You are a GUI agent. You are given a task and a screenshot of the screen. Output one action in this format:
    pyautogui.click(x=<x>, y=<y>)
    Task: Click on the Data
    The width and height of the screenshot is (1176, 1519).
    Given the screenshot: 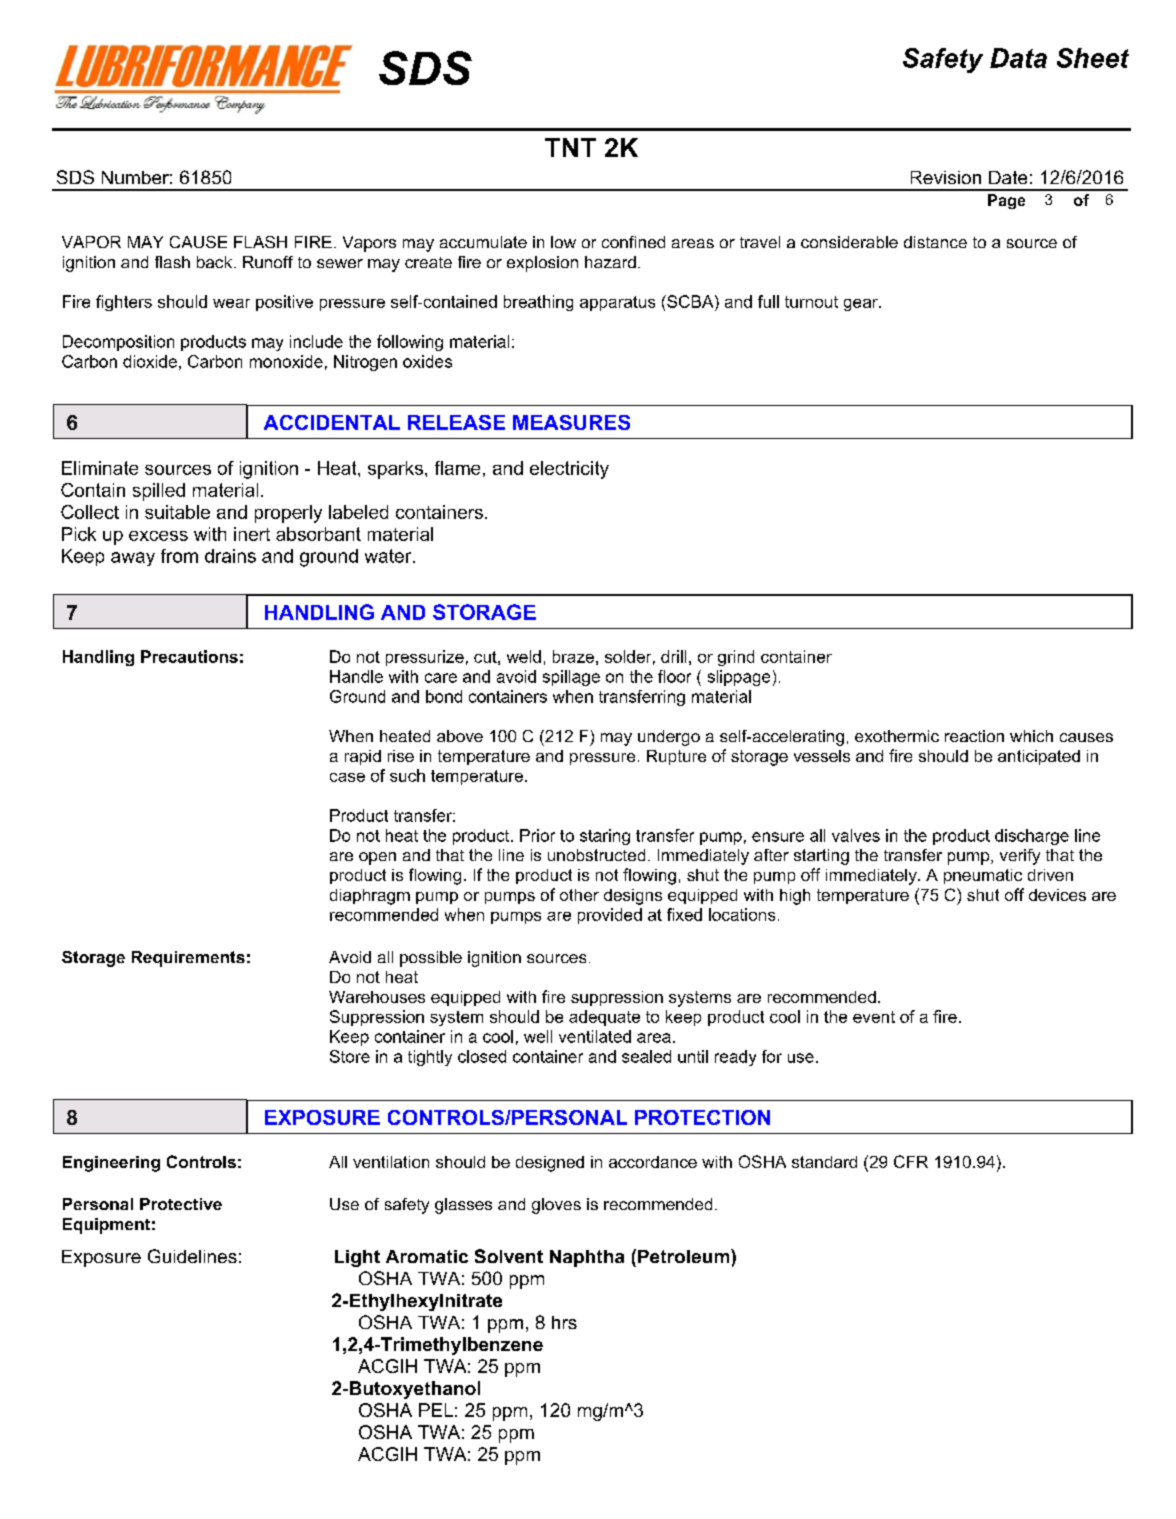 What is the action you would take?
    pyautogui.click(x=1018, y=58)
